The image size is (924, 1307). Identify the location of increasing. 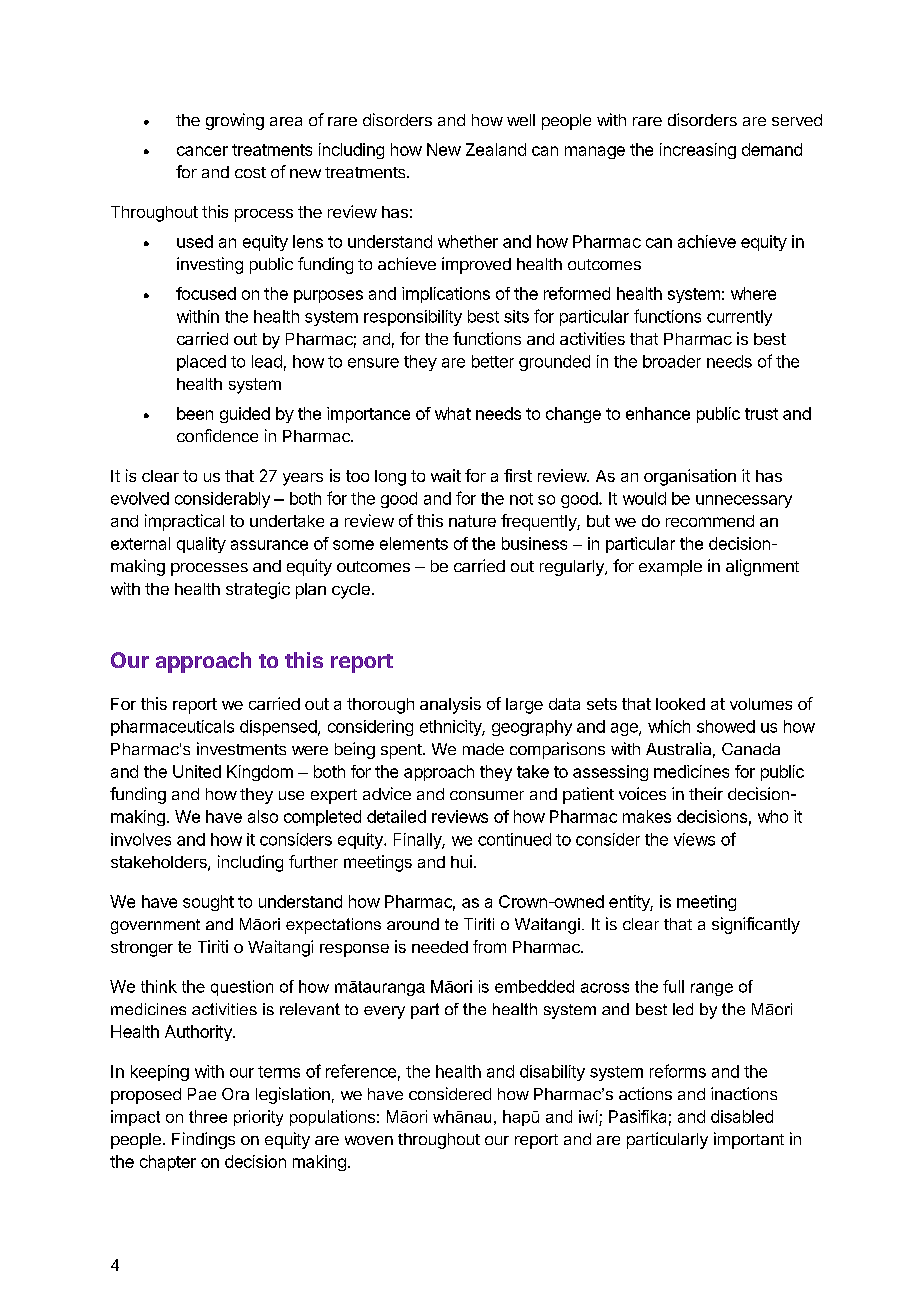
(698, 151).
